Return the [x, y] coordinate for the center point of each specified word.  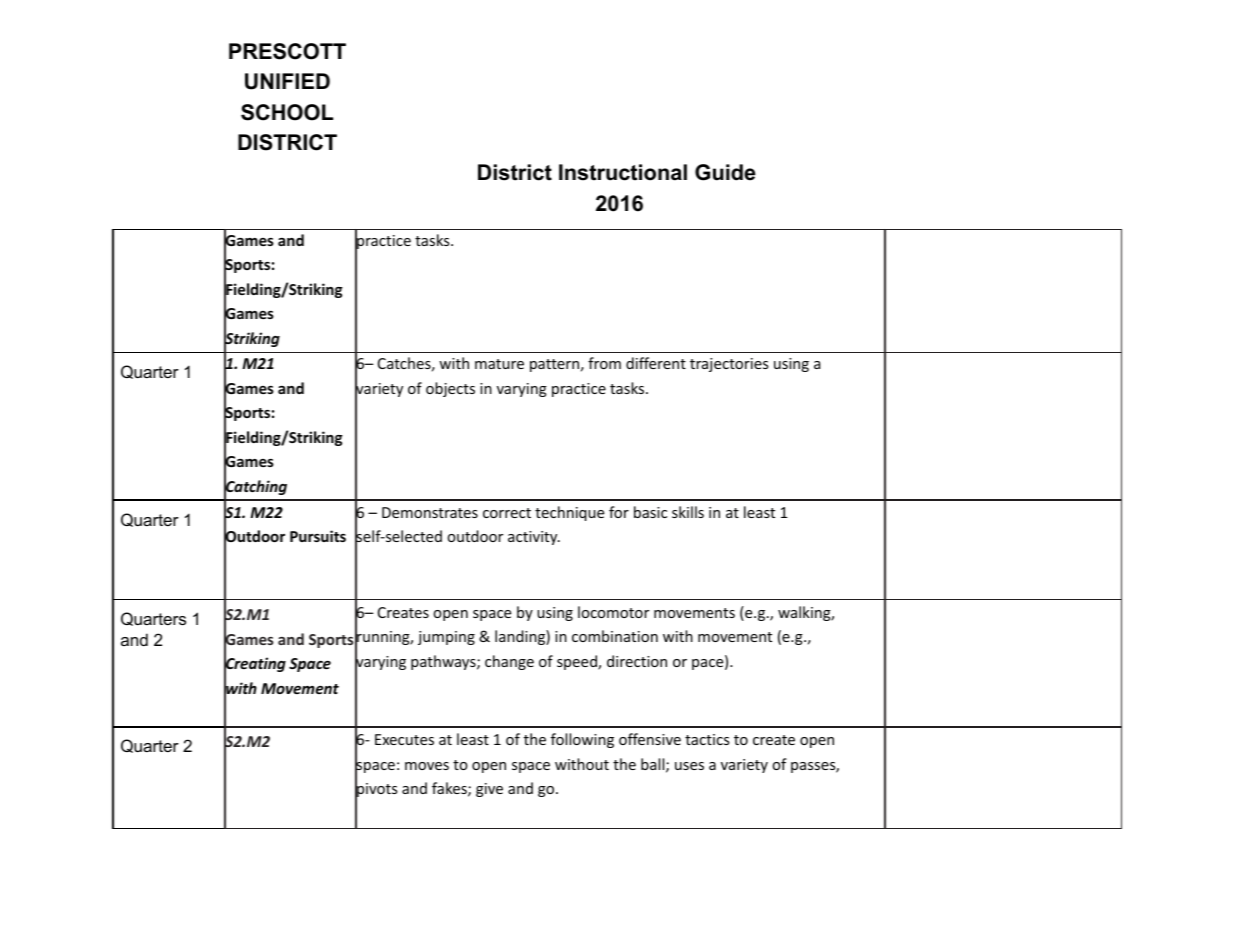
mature [499, 364]
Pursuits [318, 536]
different [656, 363]
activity [534, 538]
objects [450, 389]
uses [689, 766]
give [489, 790]
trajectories [729, 365]
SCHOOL [287, 112]
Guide [725, 172]
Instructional [623, 172]
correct [507, 513]
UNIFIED [287, 81]
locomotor [613, 612]
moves [427, 766]
